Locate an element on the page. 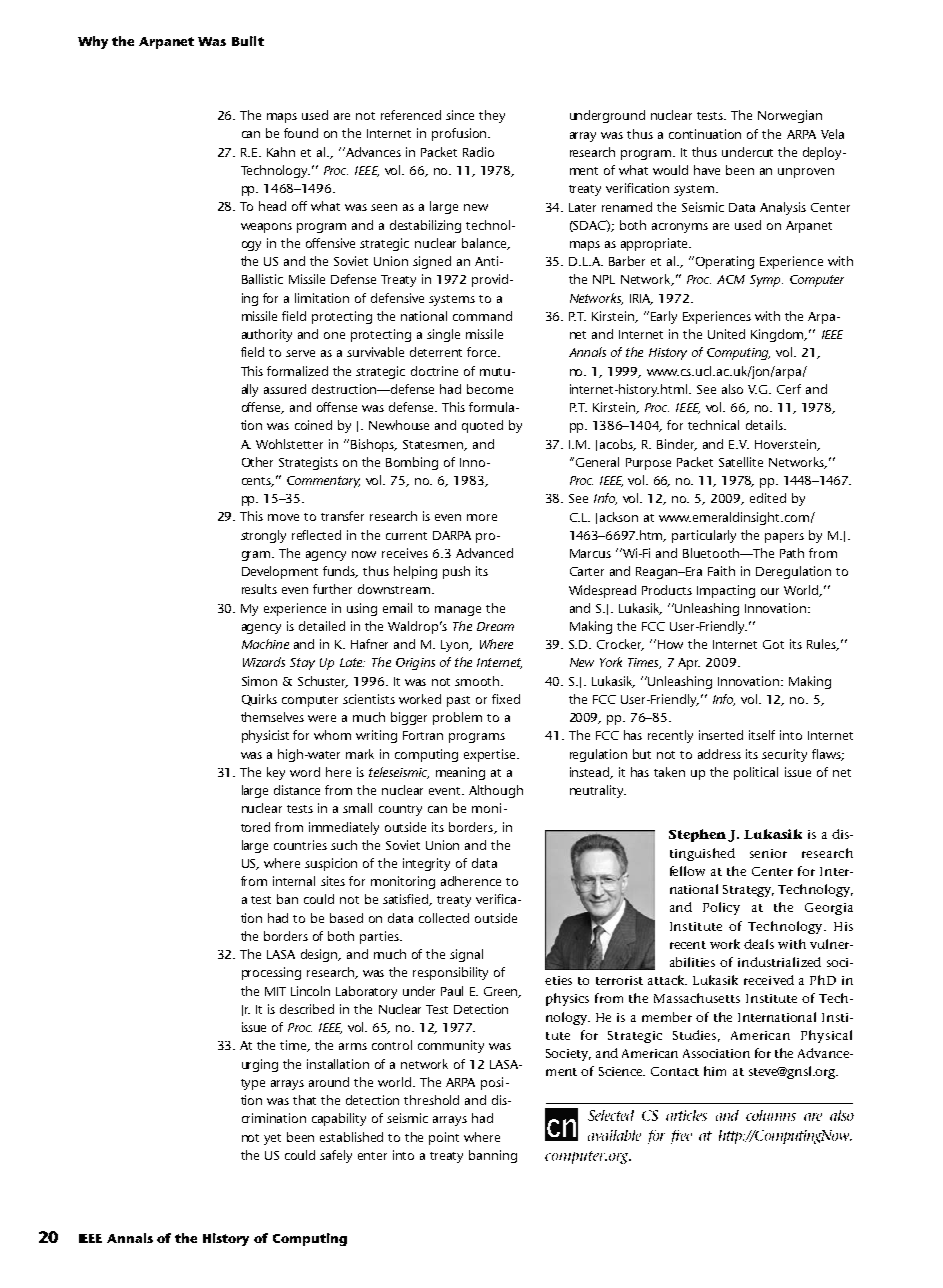 The width and height of the document is (943, 1288). Norwegian is located at coordinates (790, 116).
